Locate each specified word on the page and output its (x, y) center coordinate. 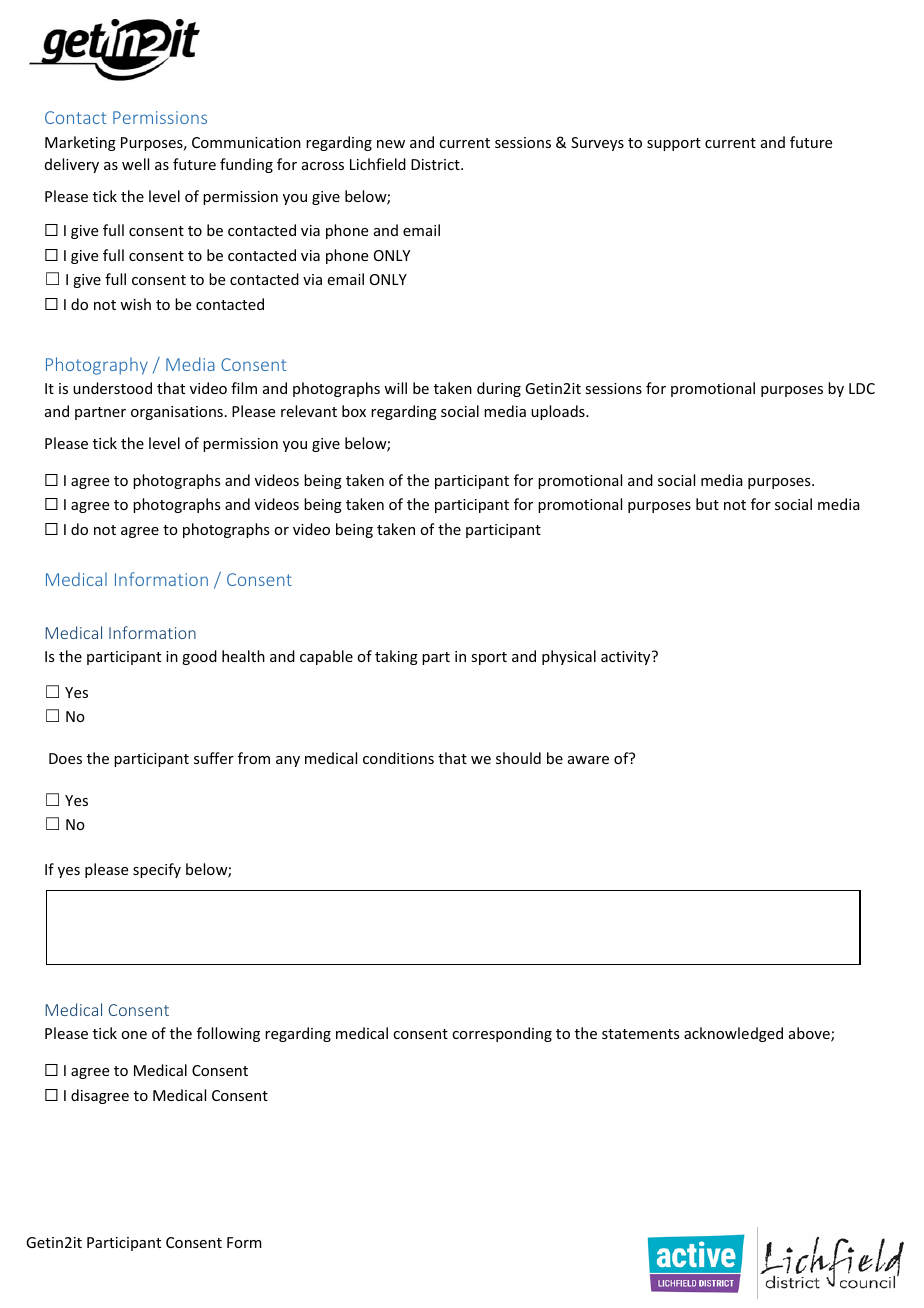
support (674, 144)
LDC (862, 388)
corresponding (502, 1034)
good (199, 657)
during (499, 389)
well (135, 164)
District (436, 164)
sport (489, 658)
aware (588, 760)
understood (112, 388)
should (518, 758)
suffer (214, 758)
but (707, 504)
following (228, 1034)
